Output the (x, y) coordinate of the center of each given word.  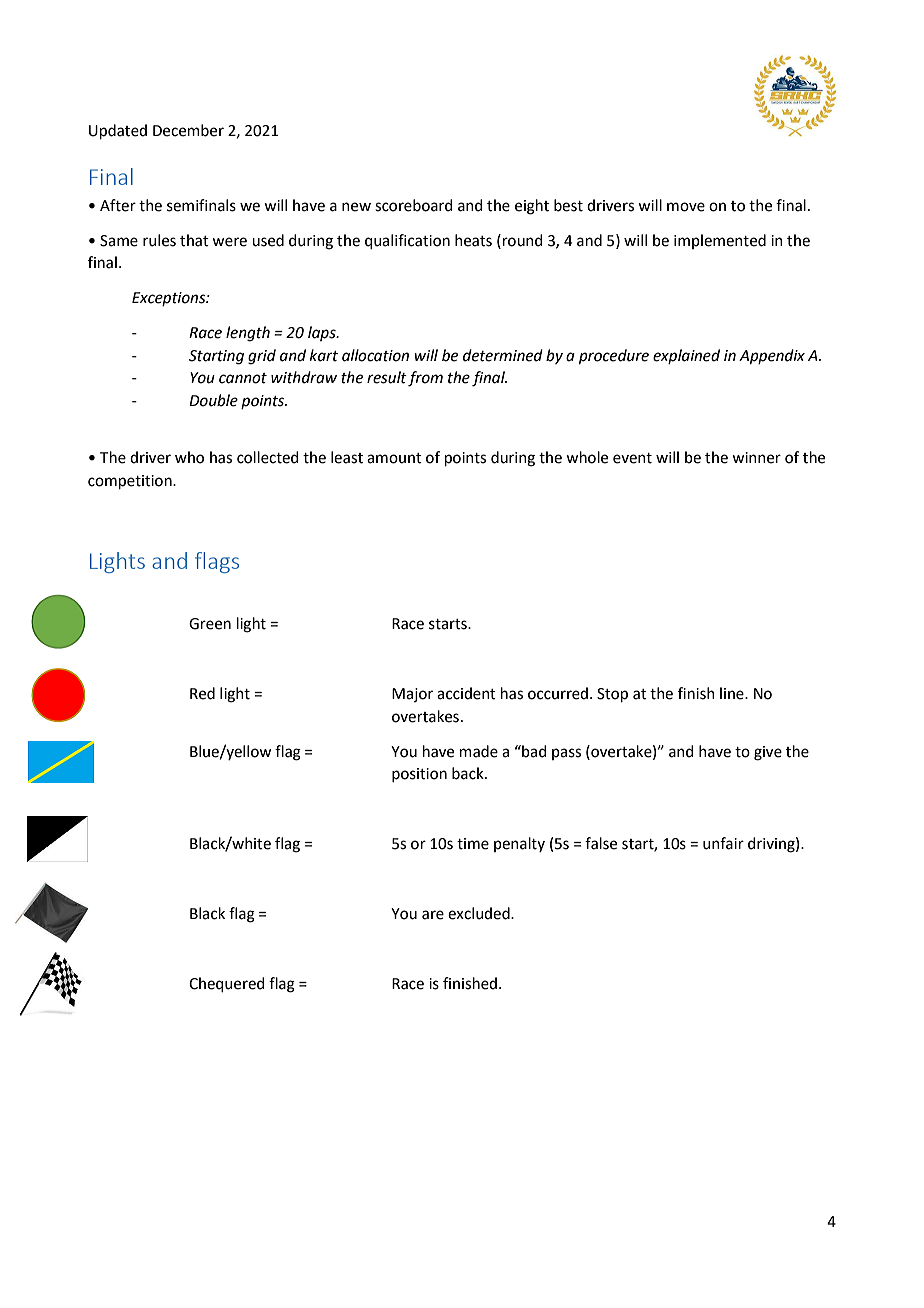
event (632, 458)
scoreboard (414, 205)
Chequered (227, 984)
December (188, 130)
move (686, 207)
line (733, 693)
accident (466, 693)
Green (210, 624)
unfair (723, 843)
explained (686, 356)
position (419, 775)
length (248, 334)
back (469, 773)
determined (503, 355)
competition (131, 482)
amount (394, 458)
